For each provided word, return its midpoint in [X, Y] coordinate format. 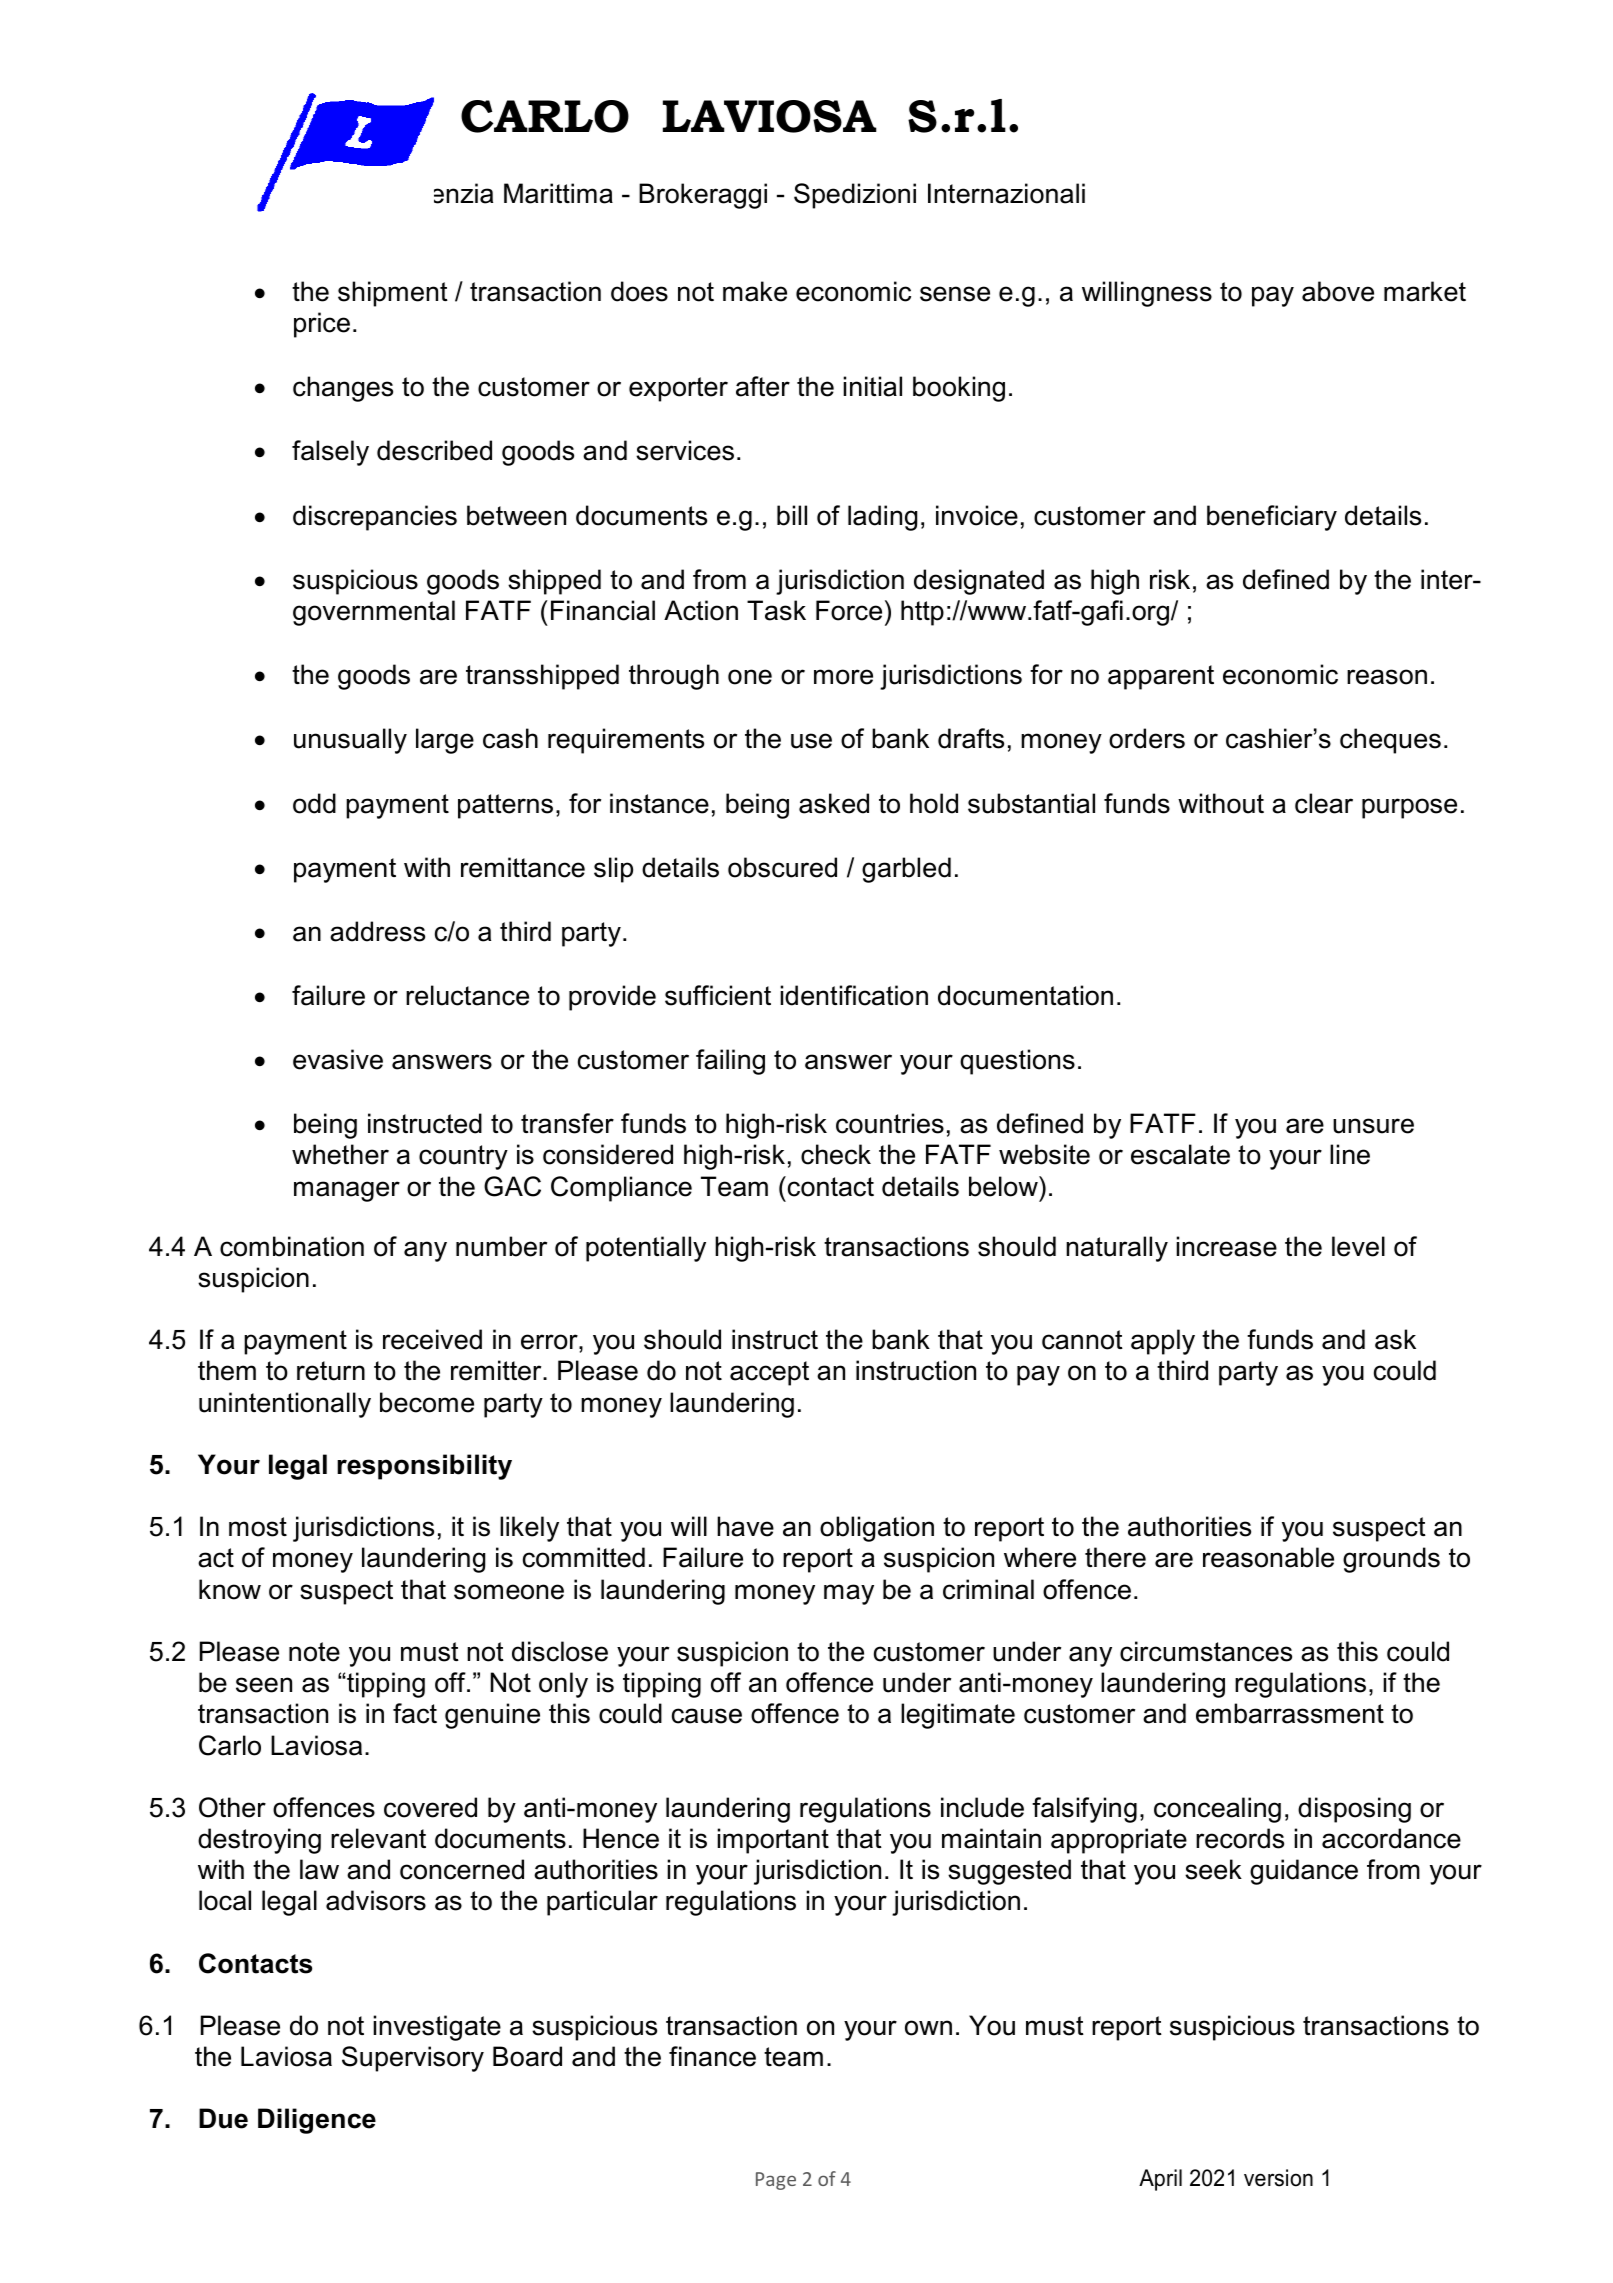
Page [776, 2181]
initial [872, 386]
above [1338, 291]
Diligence [317, 2121]
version [1278, 2178]
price [322, 325]
